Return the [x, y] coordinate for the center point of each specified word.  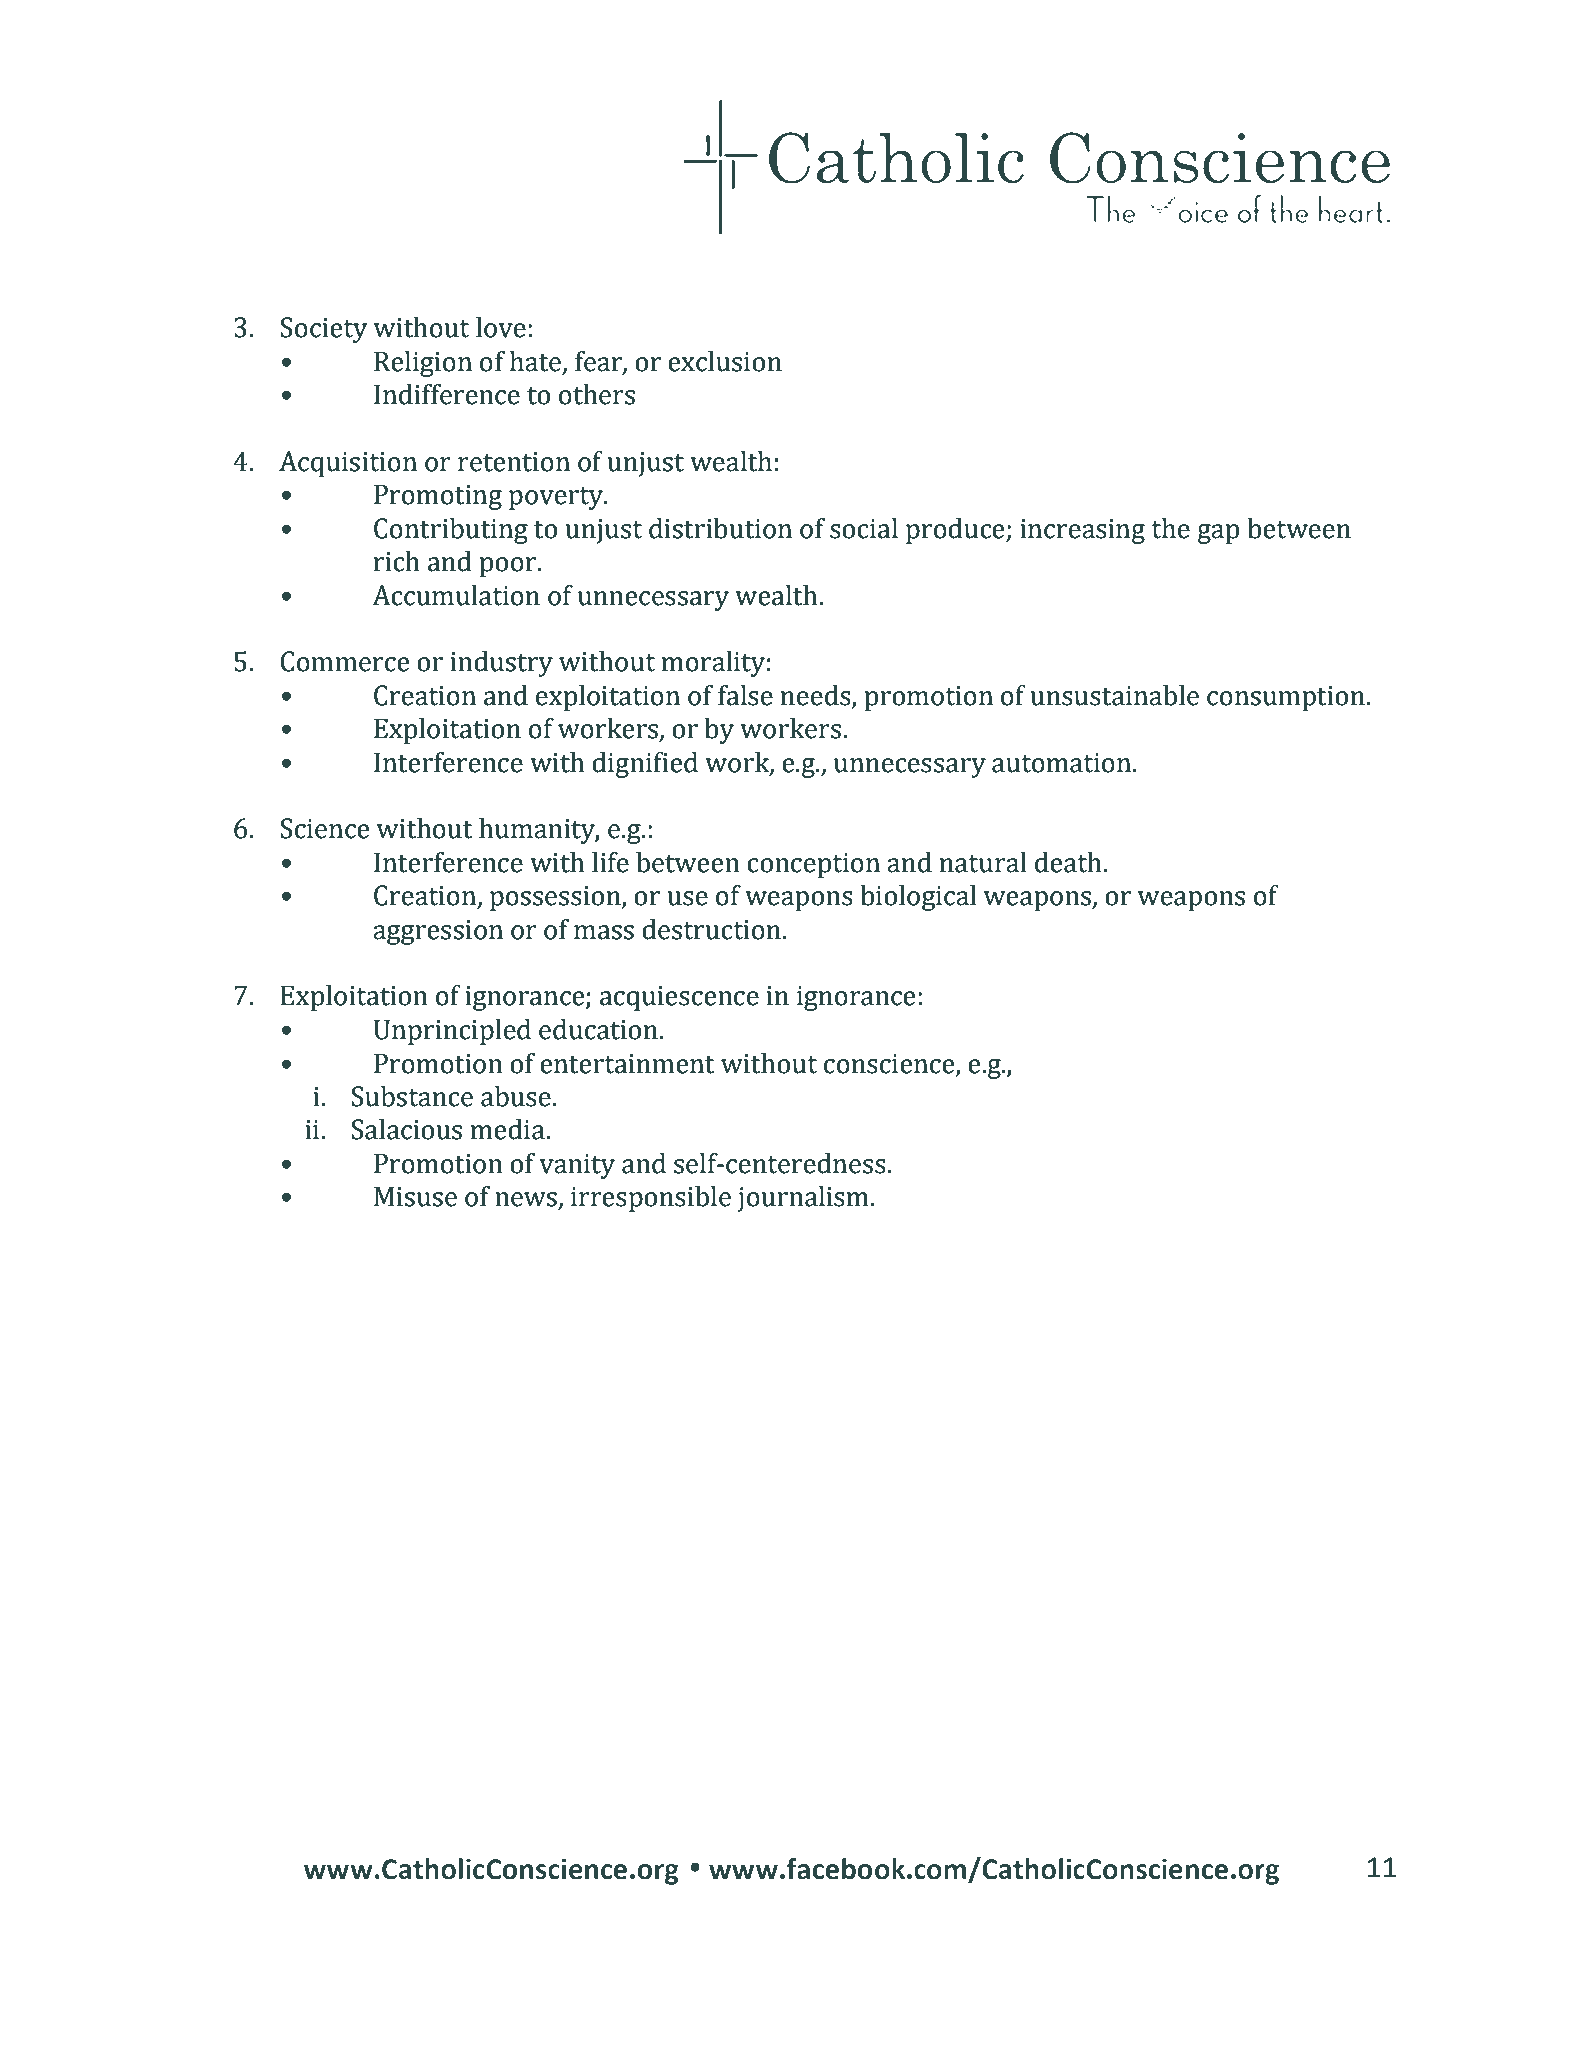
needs [817, 696]
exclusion [725, 361]
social [864, 528]
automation [1061, 763]
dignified [645, 765]
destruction [712, 929]
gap [1218, 534]
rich [397, 561]
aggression [438, 932]
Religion [423, 364]
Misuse [415, 1197]
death [1068, 862]
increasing [1082, 531]
